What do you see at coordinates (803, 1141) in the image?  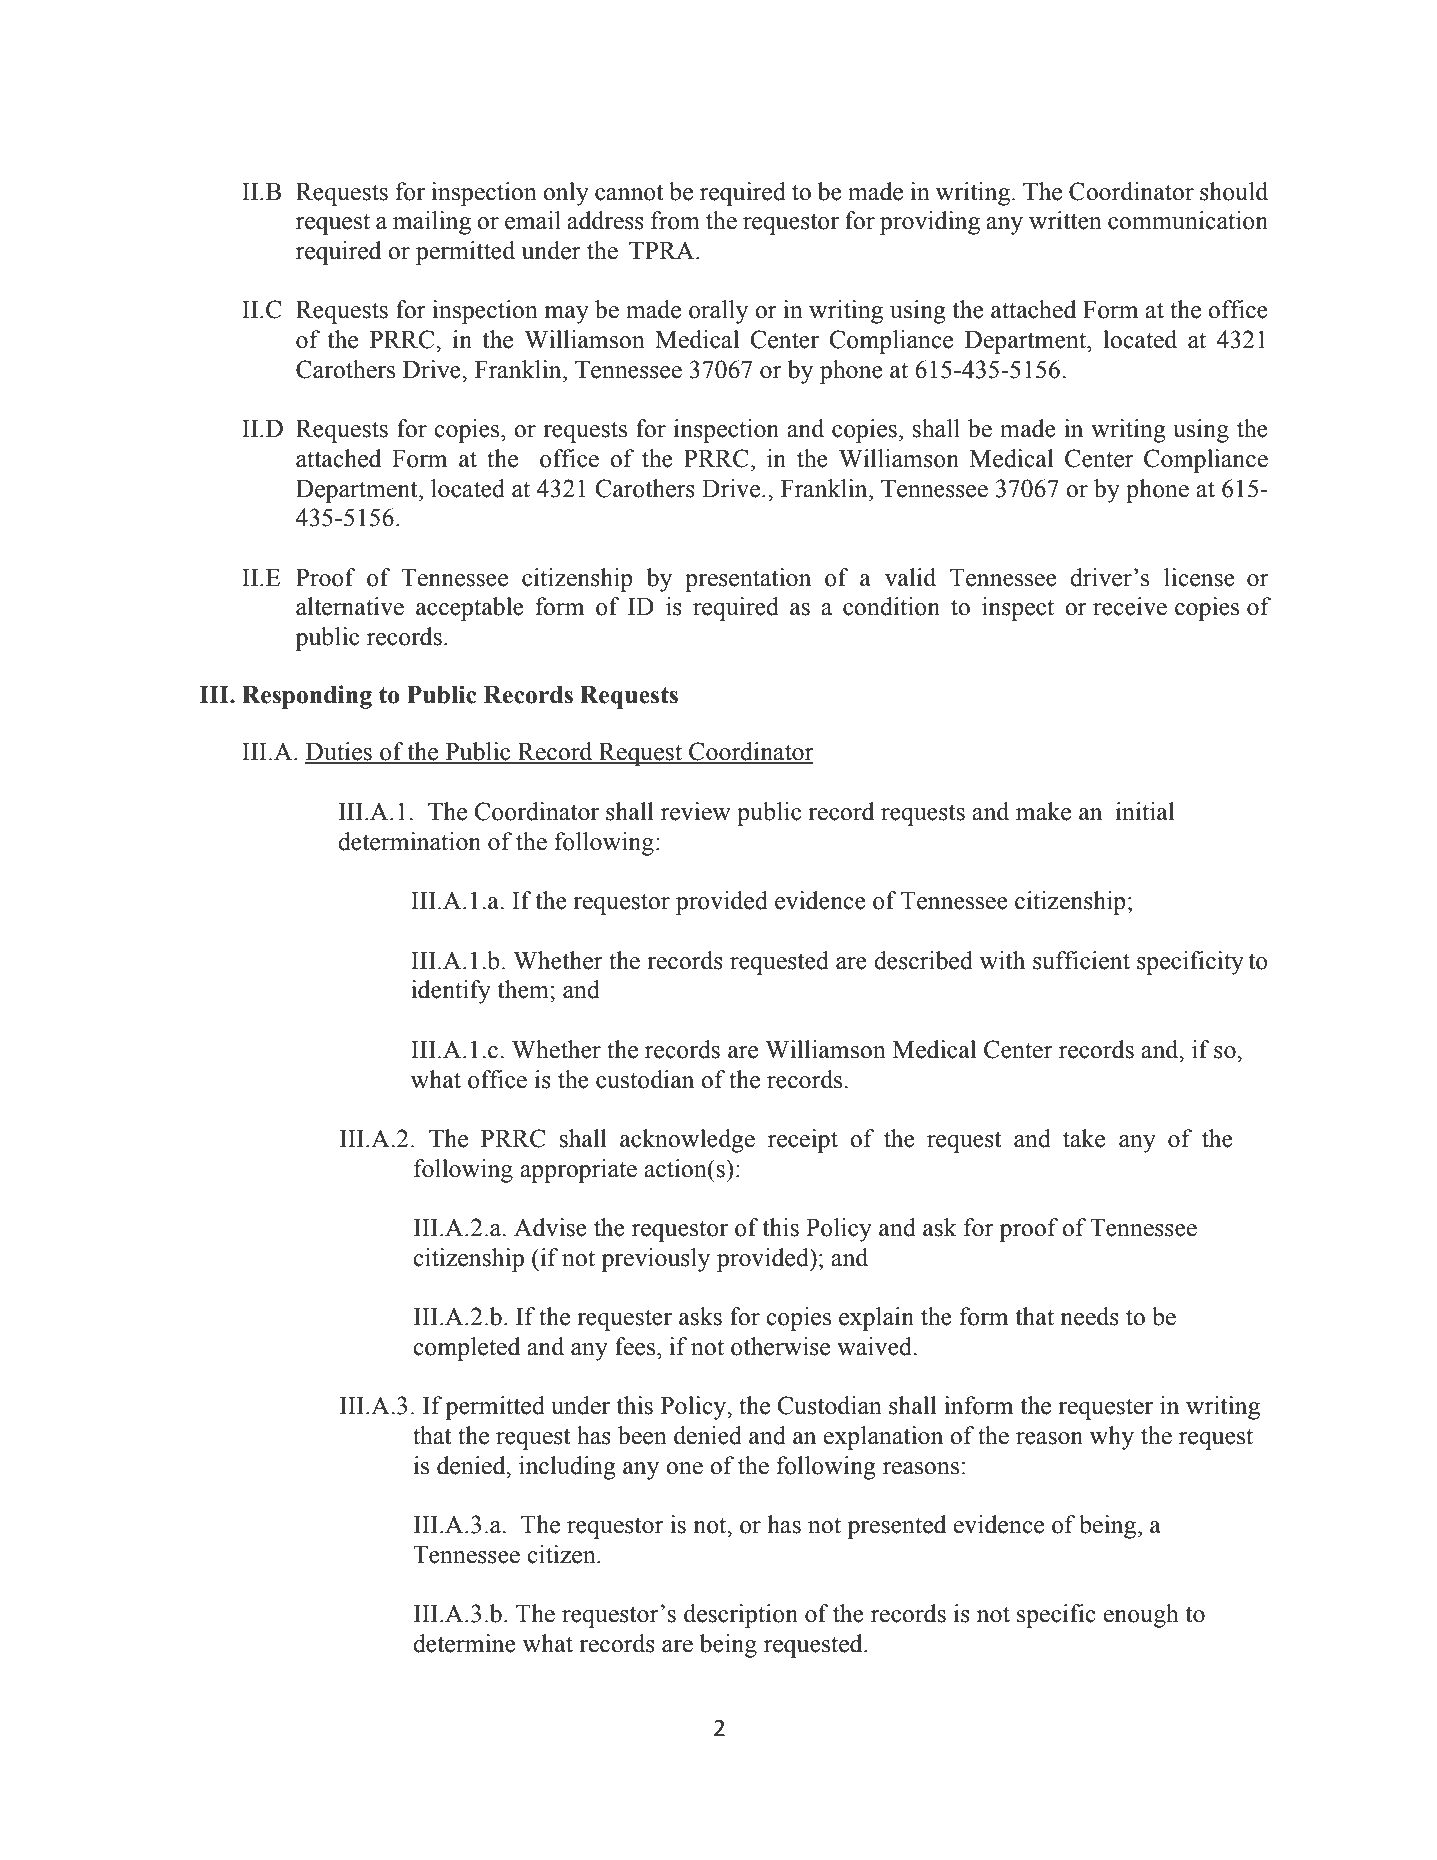 I see `receipt` at bounding box center [803, 1141].
